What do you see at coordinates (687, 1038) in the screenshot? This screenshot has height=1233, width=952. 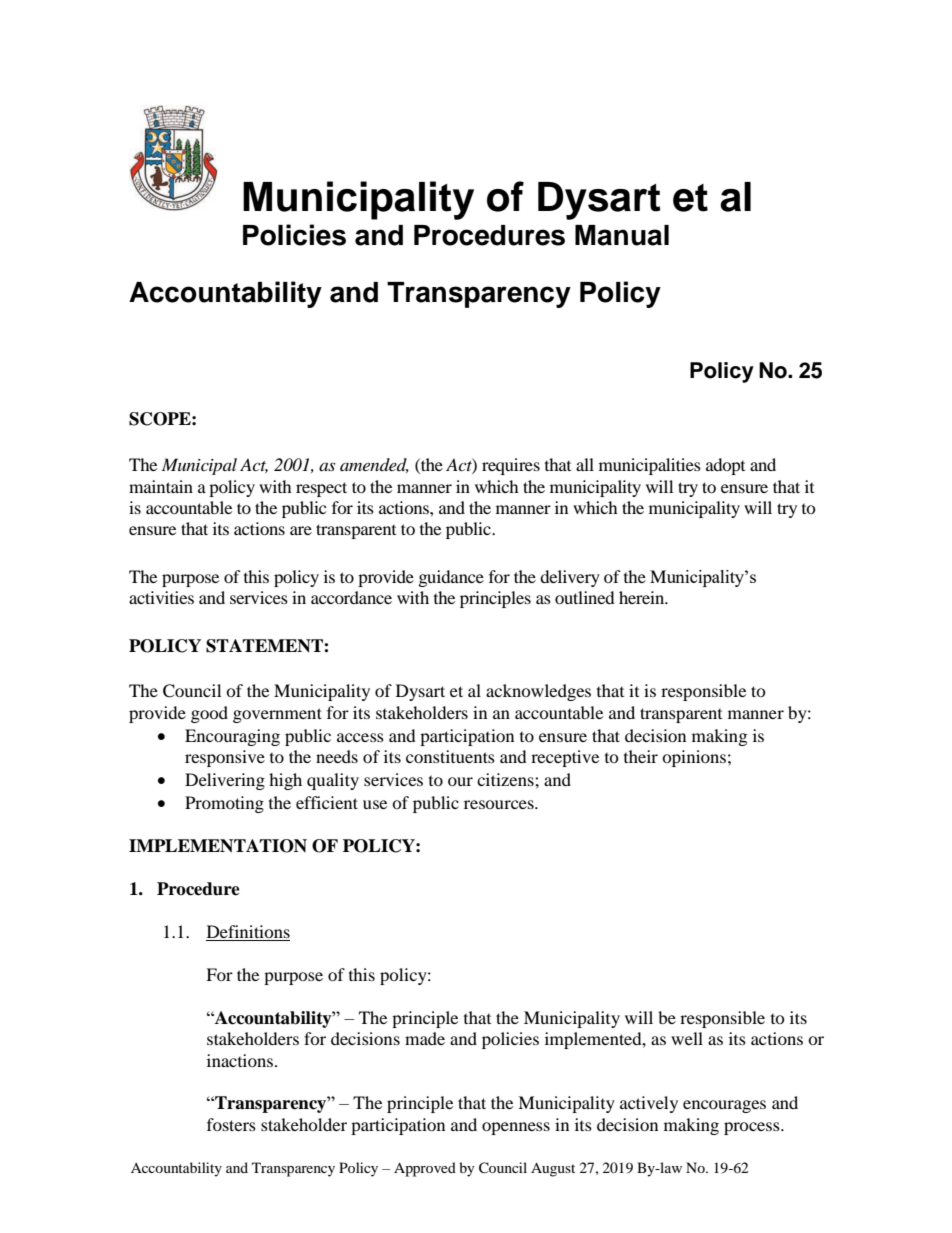 I see `well` at bounding box center [687, 1038].
